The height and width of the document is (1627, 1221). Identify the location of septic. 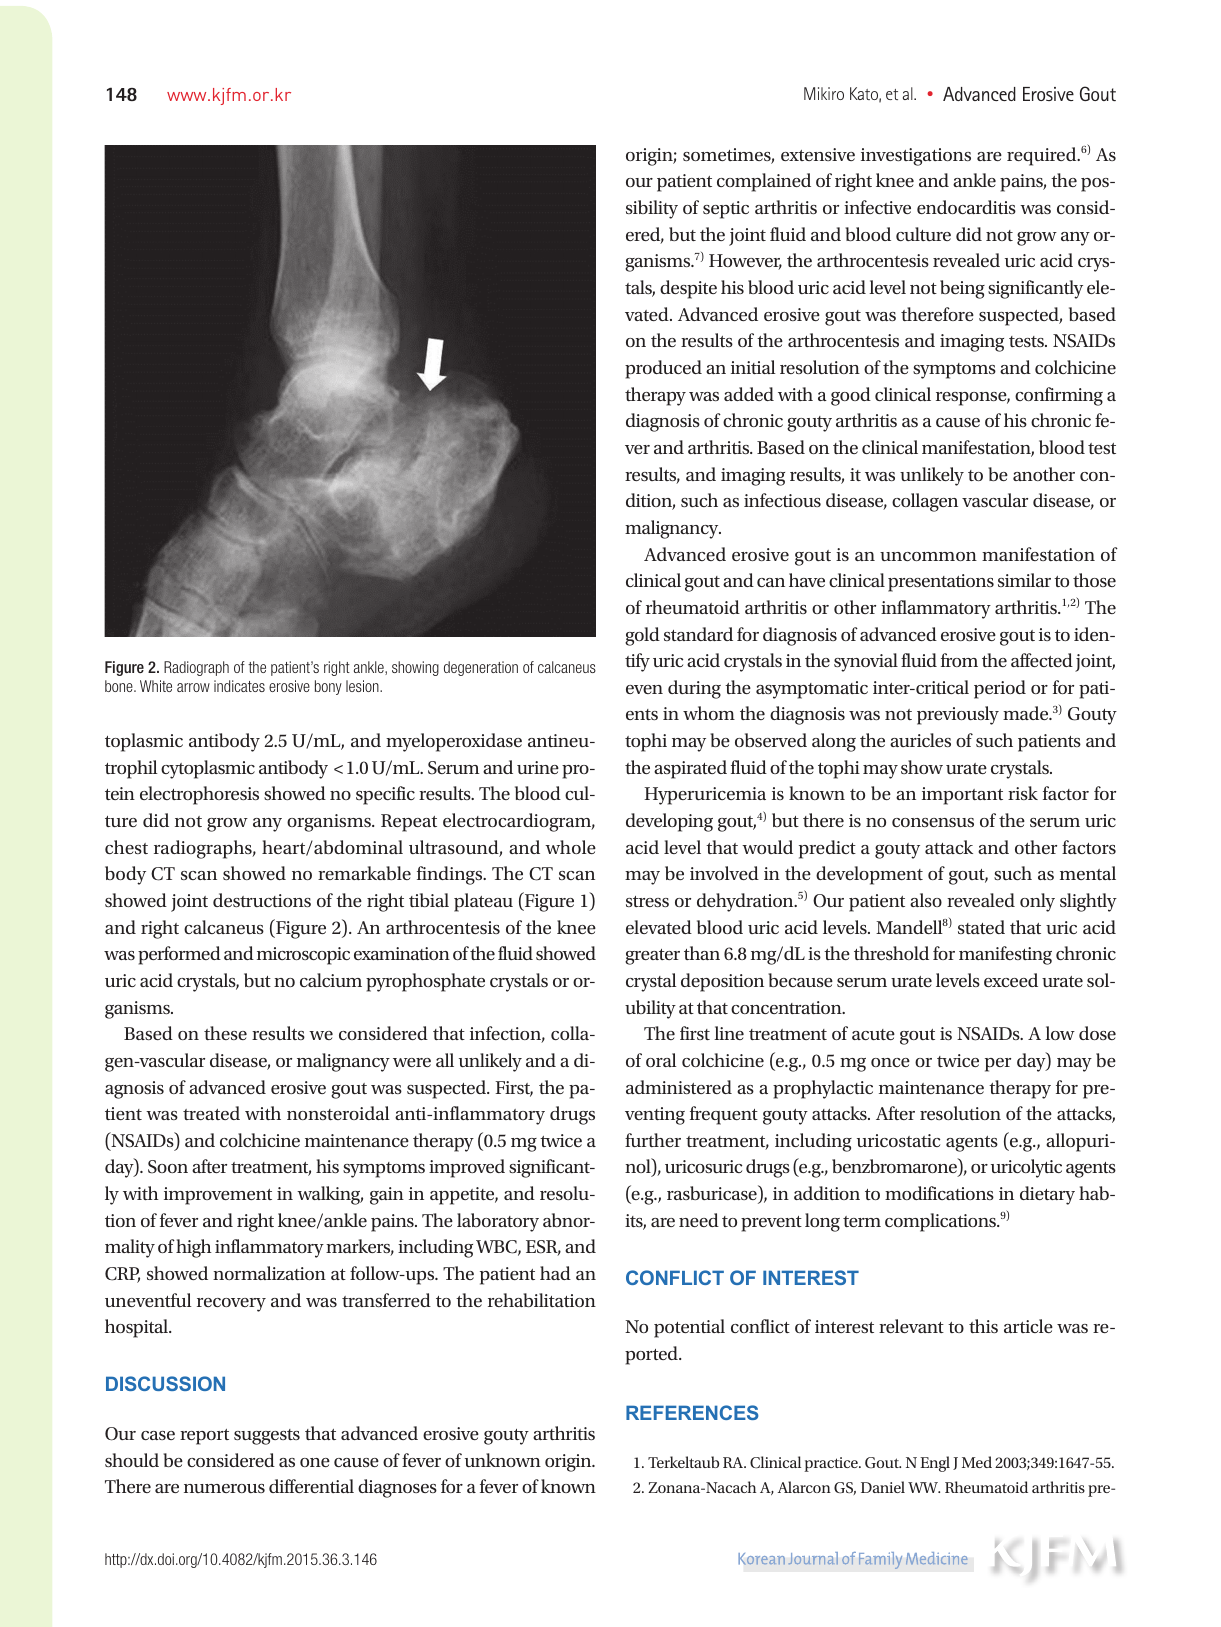
(726, 210).
